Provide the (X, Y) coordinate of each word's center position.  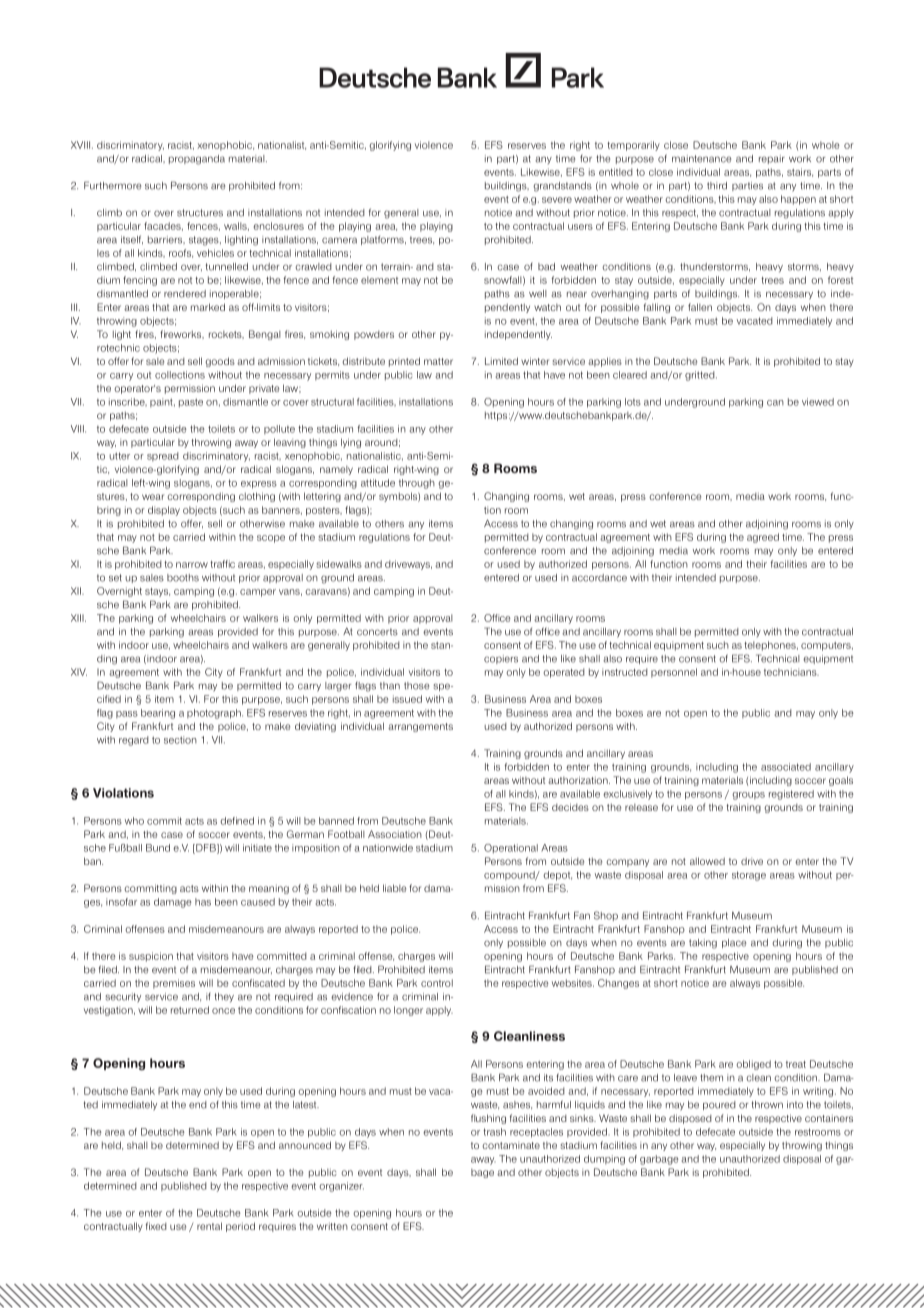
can (775, 403)
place (734, 943)
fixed (156, 1226)
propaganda (197, 160)
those (416, 686)
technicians (791, 672)
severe (557, 200)
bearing (158, 714)
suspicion (151, 957)
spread (163, 456)
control (437, 983)
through (417, 484)
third (717, 186)
